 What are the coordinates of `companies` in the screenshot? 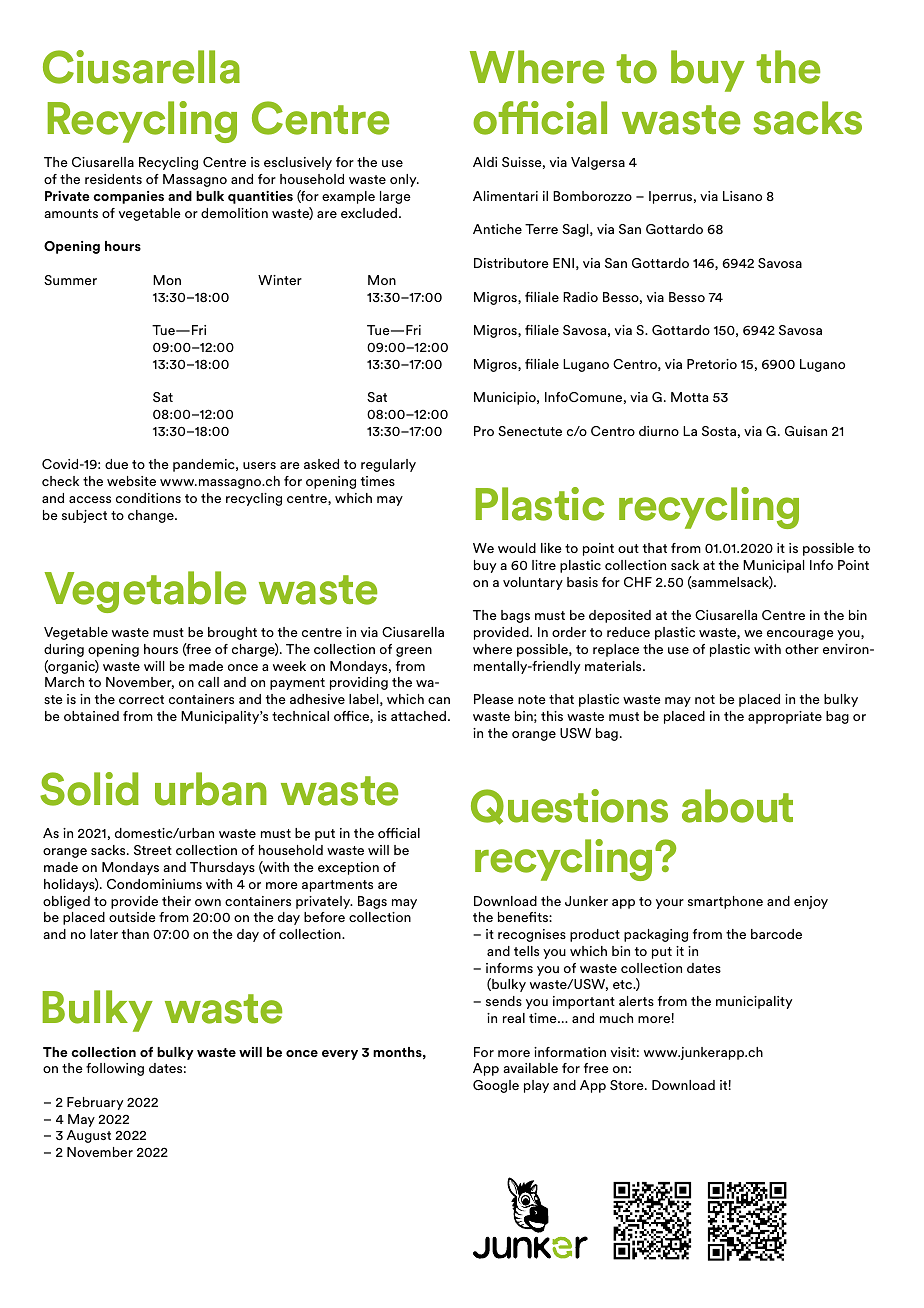 It's located at (128, 197).
